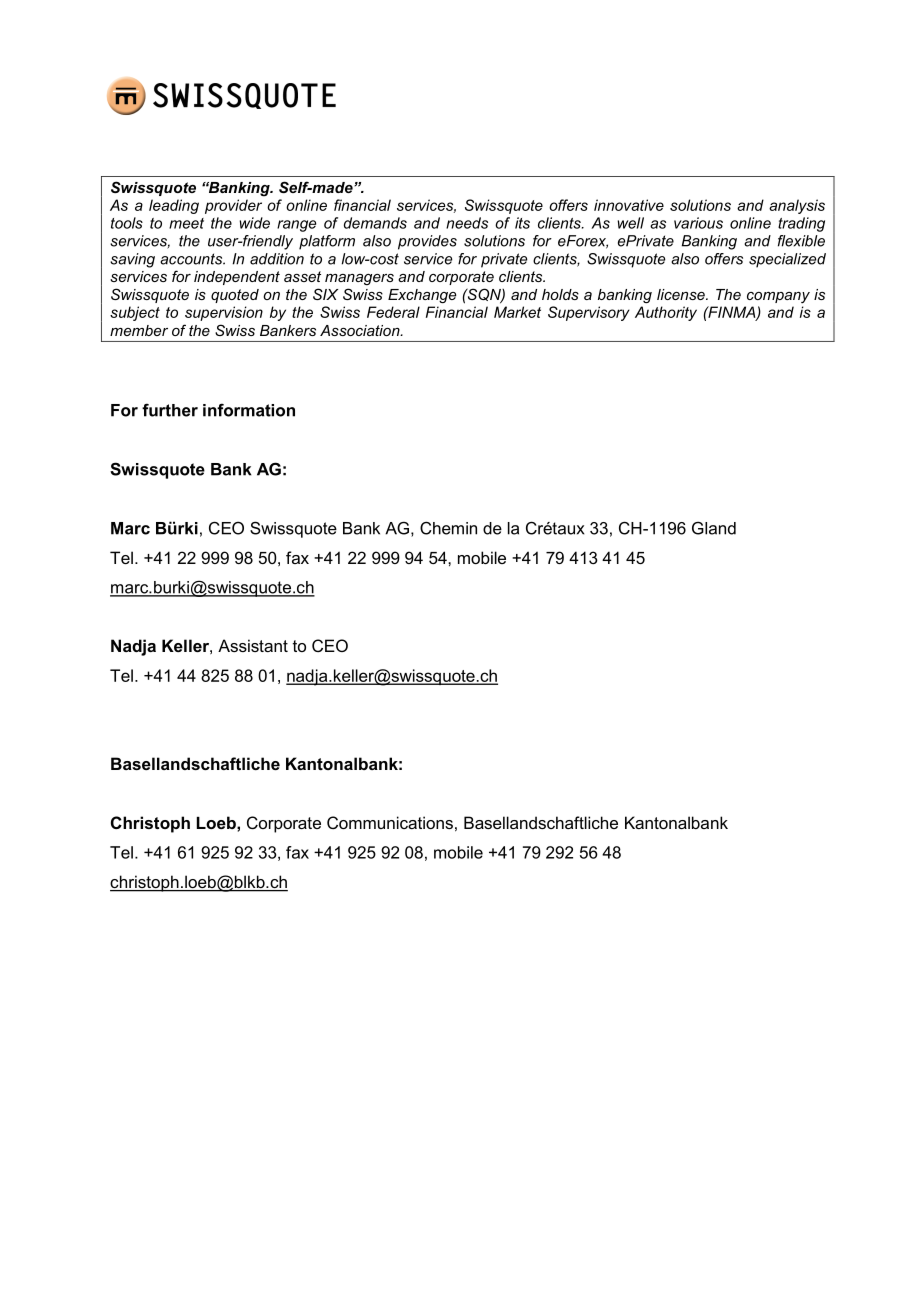  I want to click on Authority, so click(666, 313).
